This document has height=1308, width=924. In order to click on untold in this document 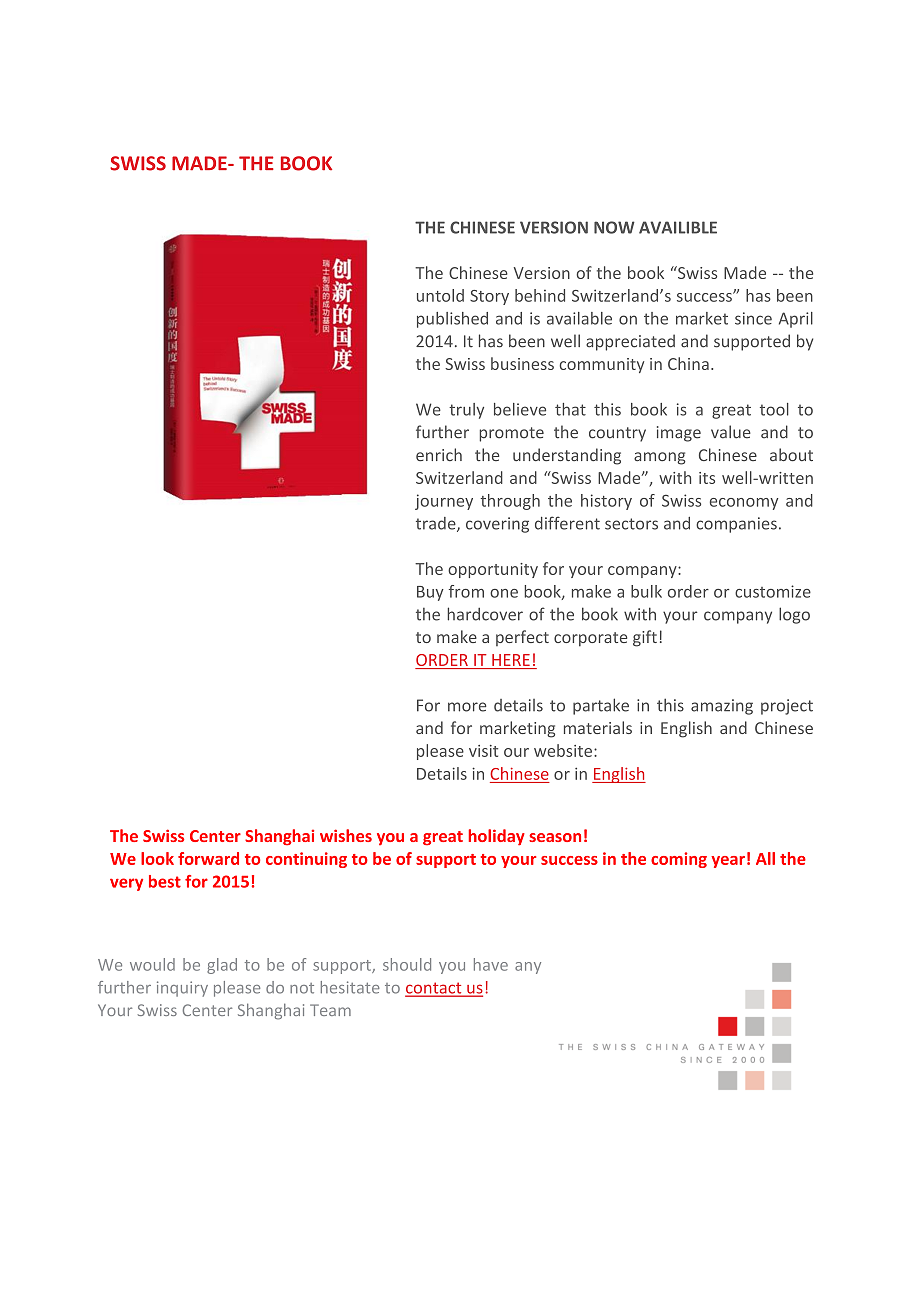, I will do `click(440, 295)`.
